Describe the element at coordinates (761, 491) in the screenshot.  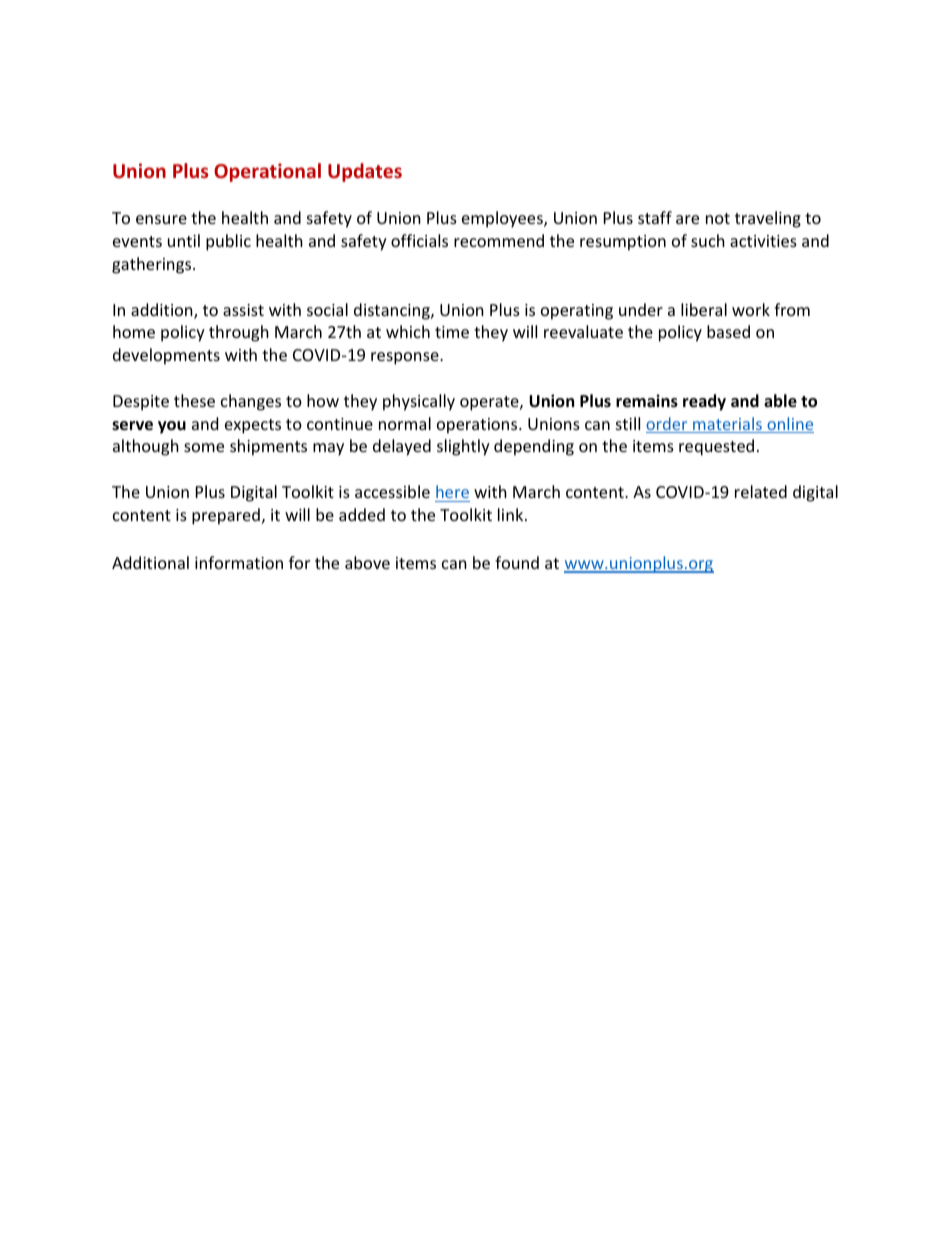
I see `related` at that location.
